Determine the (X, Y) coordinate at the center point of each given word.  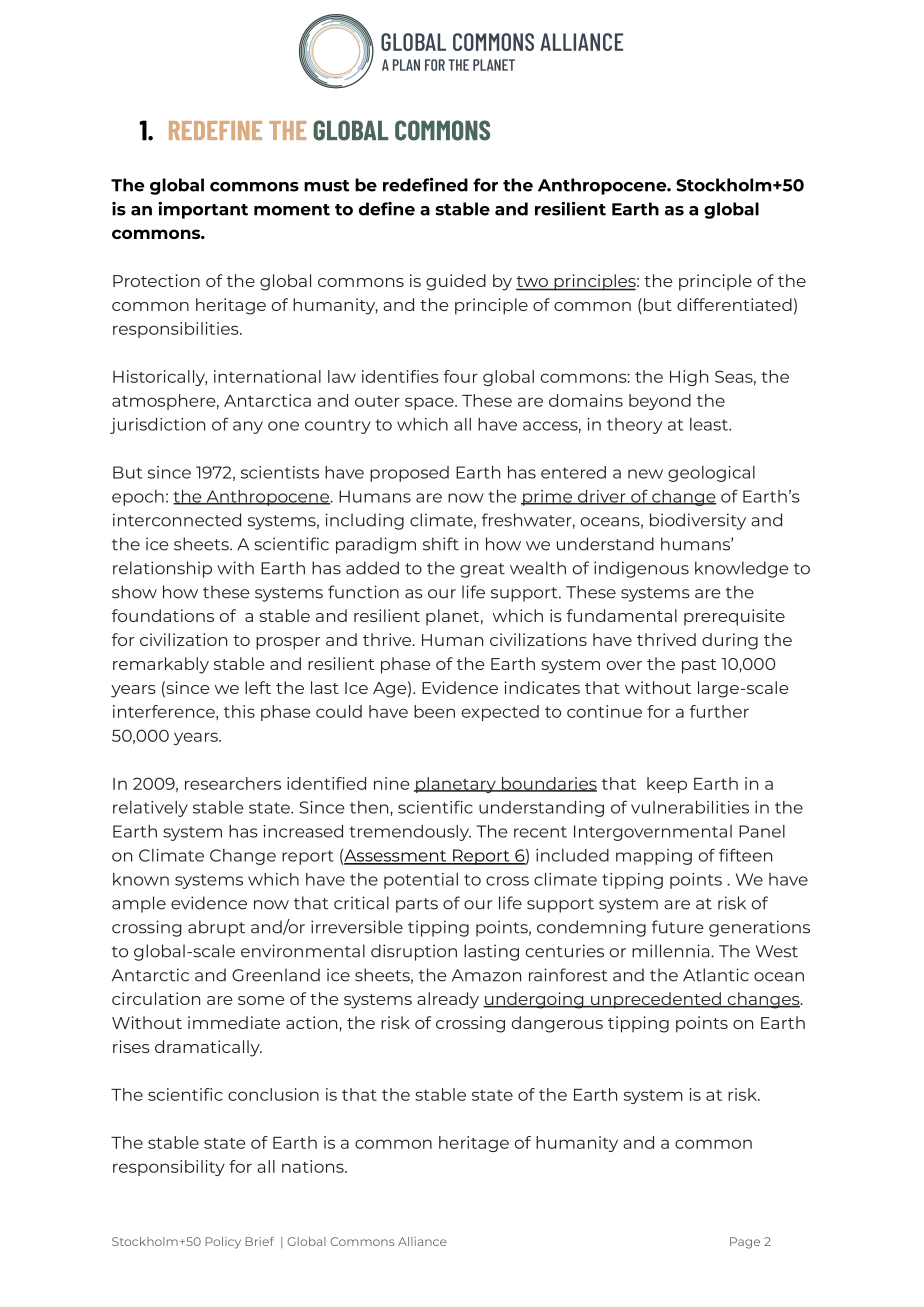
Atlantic (716, 975)
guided (456, 282)
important (203, 210)
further (719, 711)
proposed (409, 474)
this (239, 711)
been (434, 711)
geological (711, 474)
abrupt (216, 928)
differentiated (734, 304)
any (248, 427)
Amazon (486, 975)
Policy (223, 1243)
